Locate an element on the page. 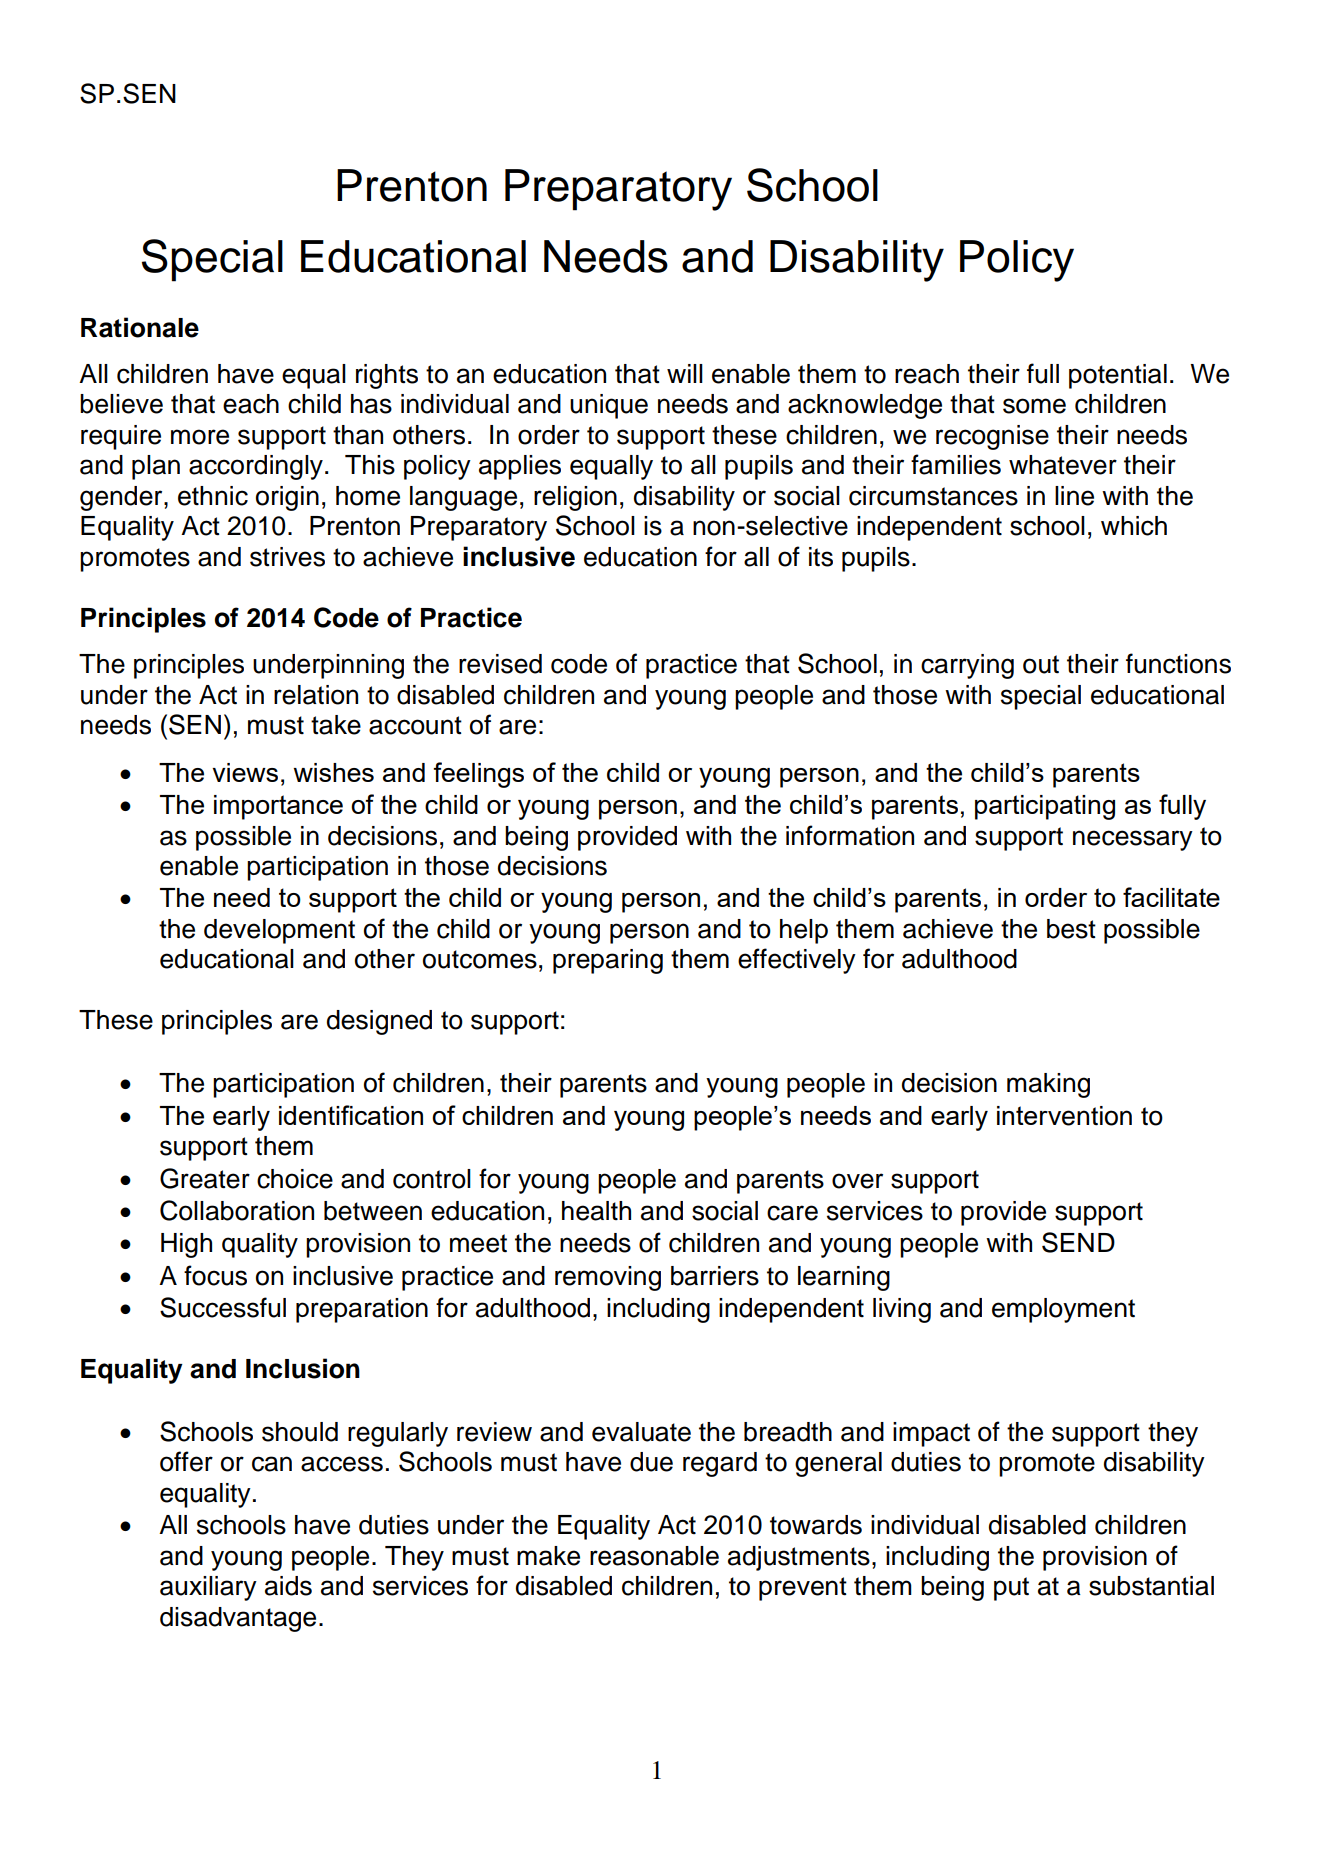 Image resolution: width=1317 pixels, height=1863 pixels. preparing is located at coordinates (608, 961).
